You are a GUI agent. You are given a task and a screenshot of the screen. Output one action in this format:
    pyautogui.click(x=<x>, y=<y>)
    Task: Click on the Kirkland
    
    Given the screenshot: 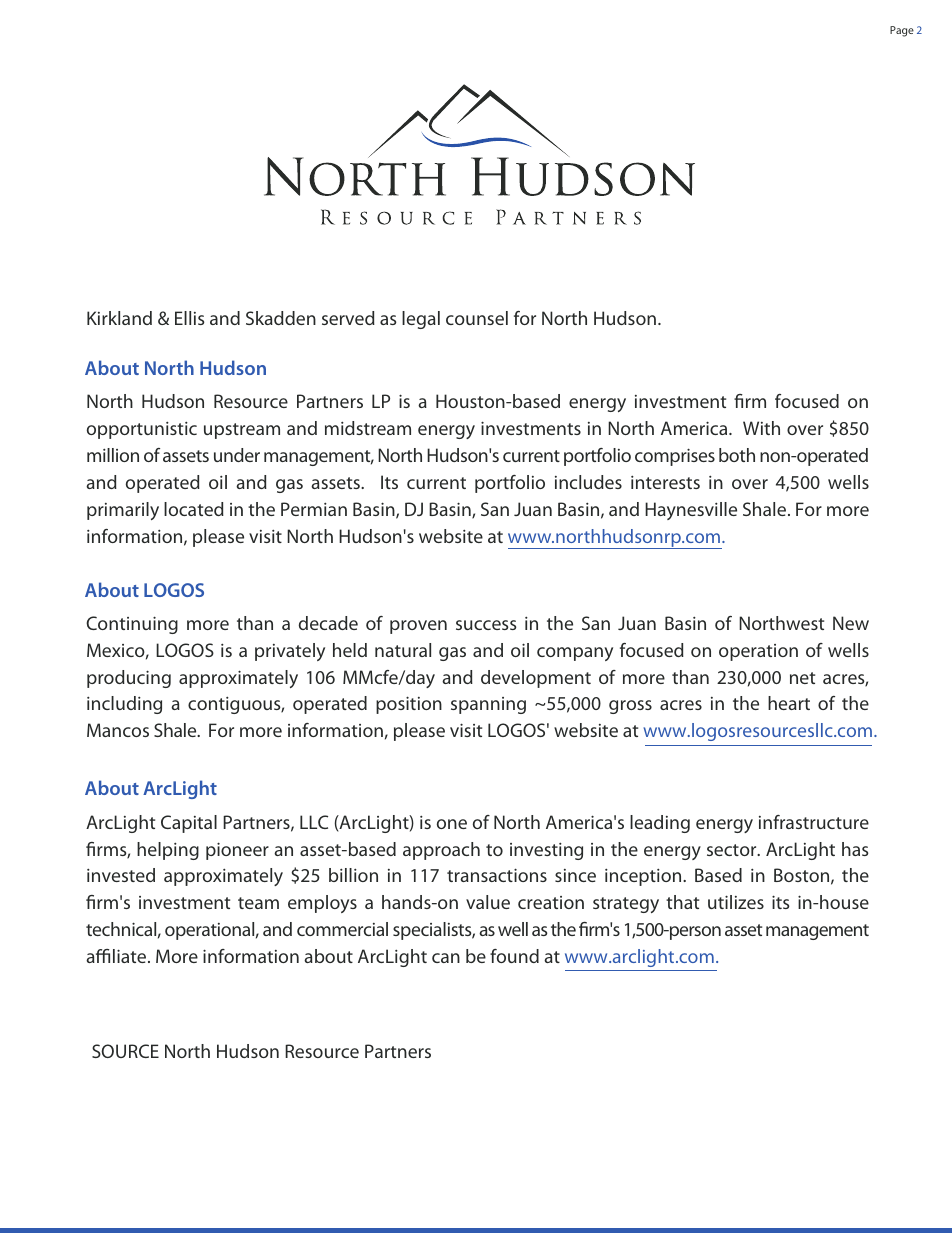 What is the action you would take?
    pyautogui.click(x=119, y=318)
